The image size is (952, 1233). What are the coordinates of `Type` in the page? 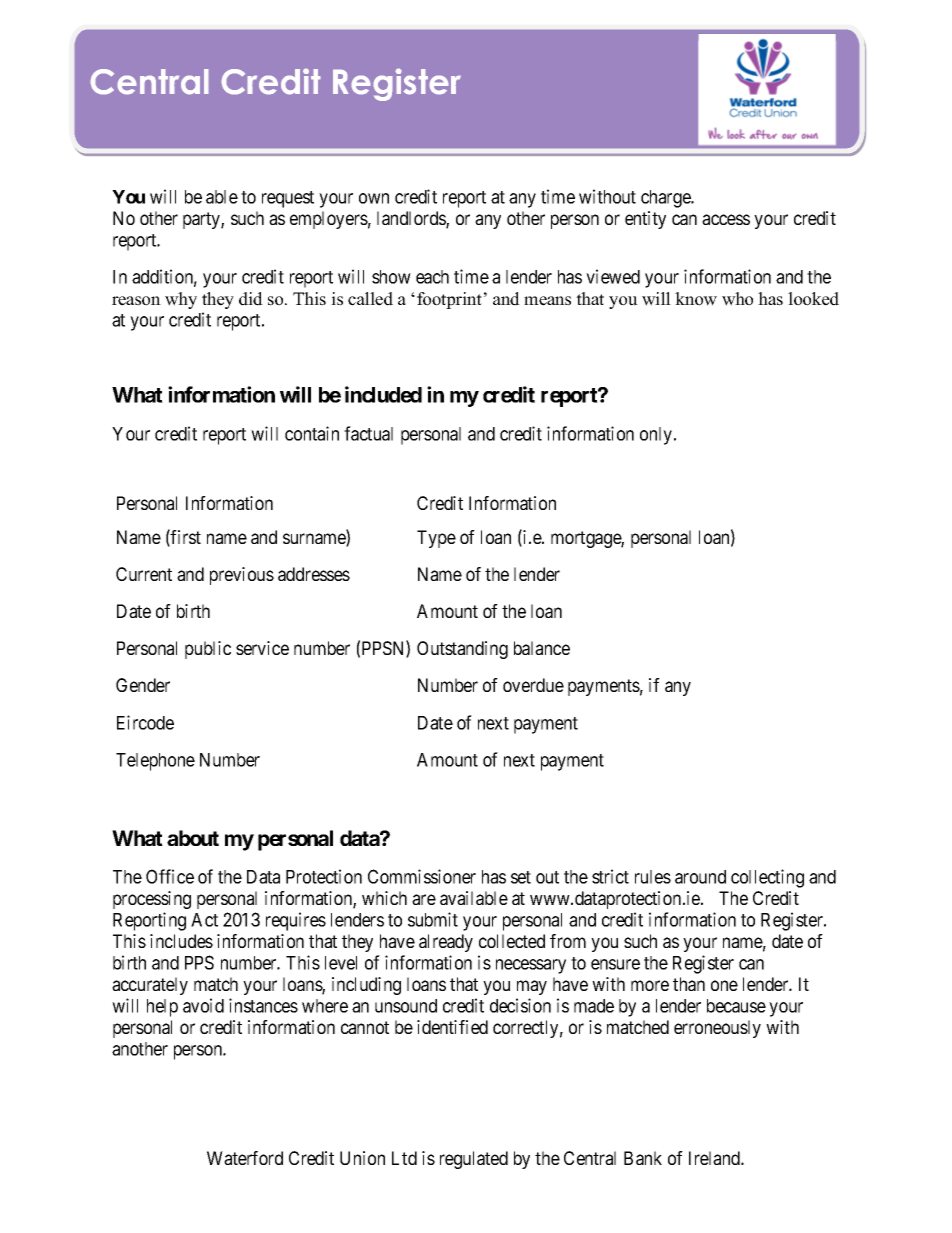 It's located at (436, 539).
